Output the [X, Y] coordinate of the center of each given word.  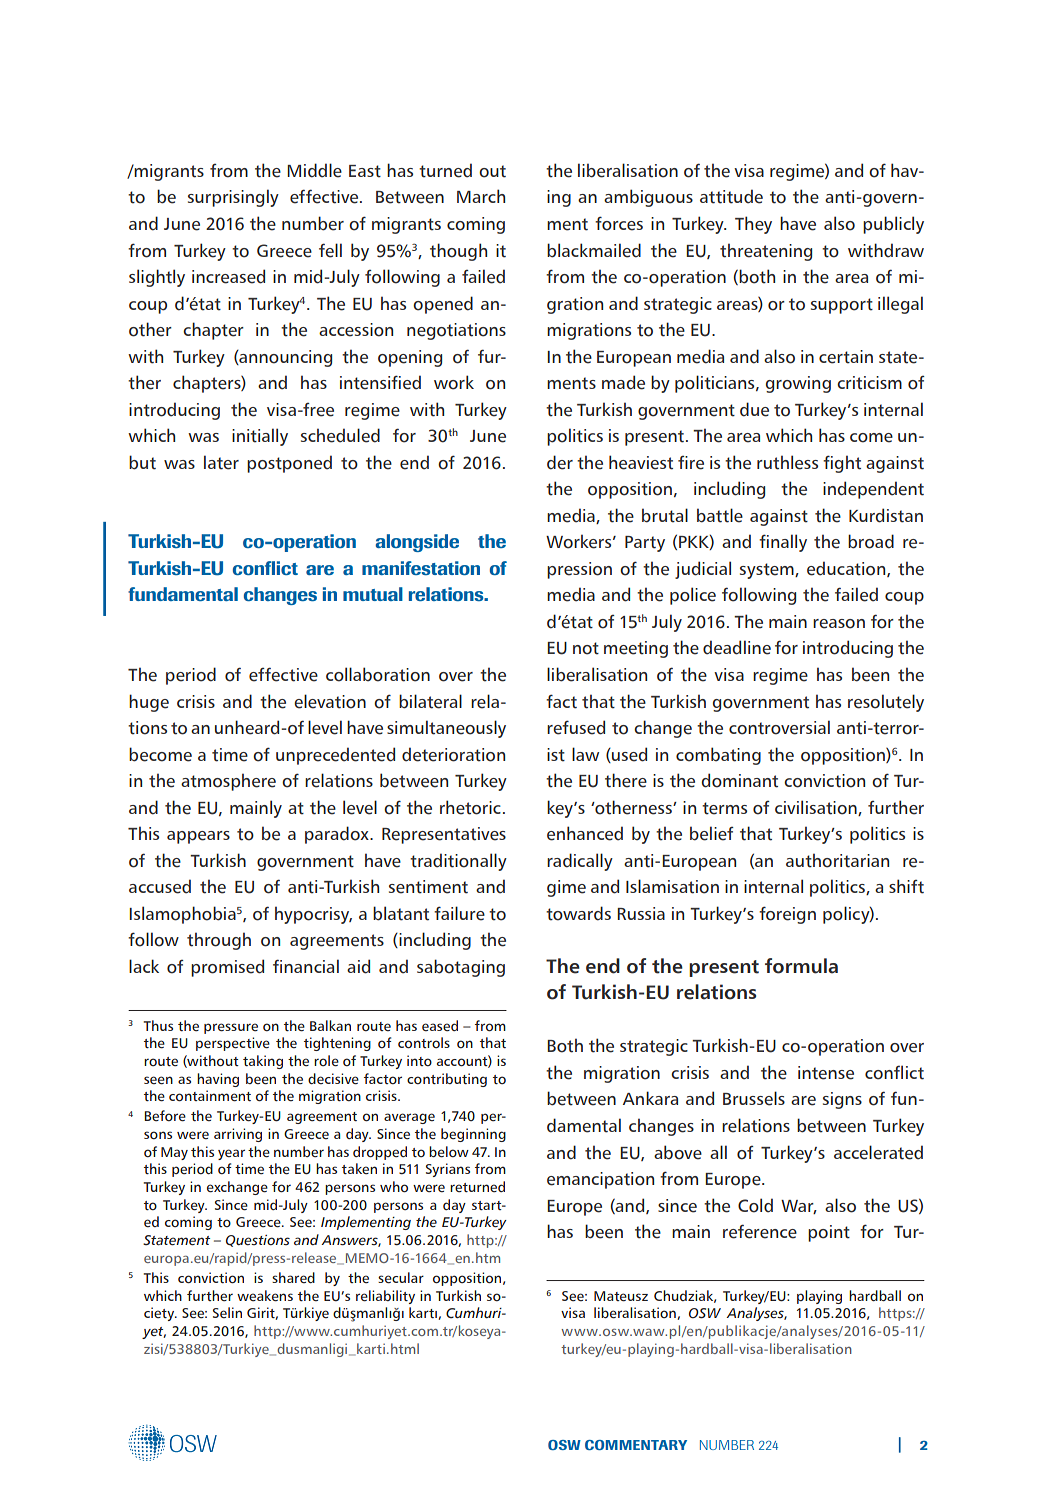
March [481, 196]
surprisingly [233, 198]
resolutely [886, 703]
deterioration [453, 754]
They [753, 225]
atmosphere [228, 782]
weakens [265, 1296]
